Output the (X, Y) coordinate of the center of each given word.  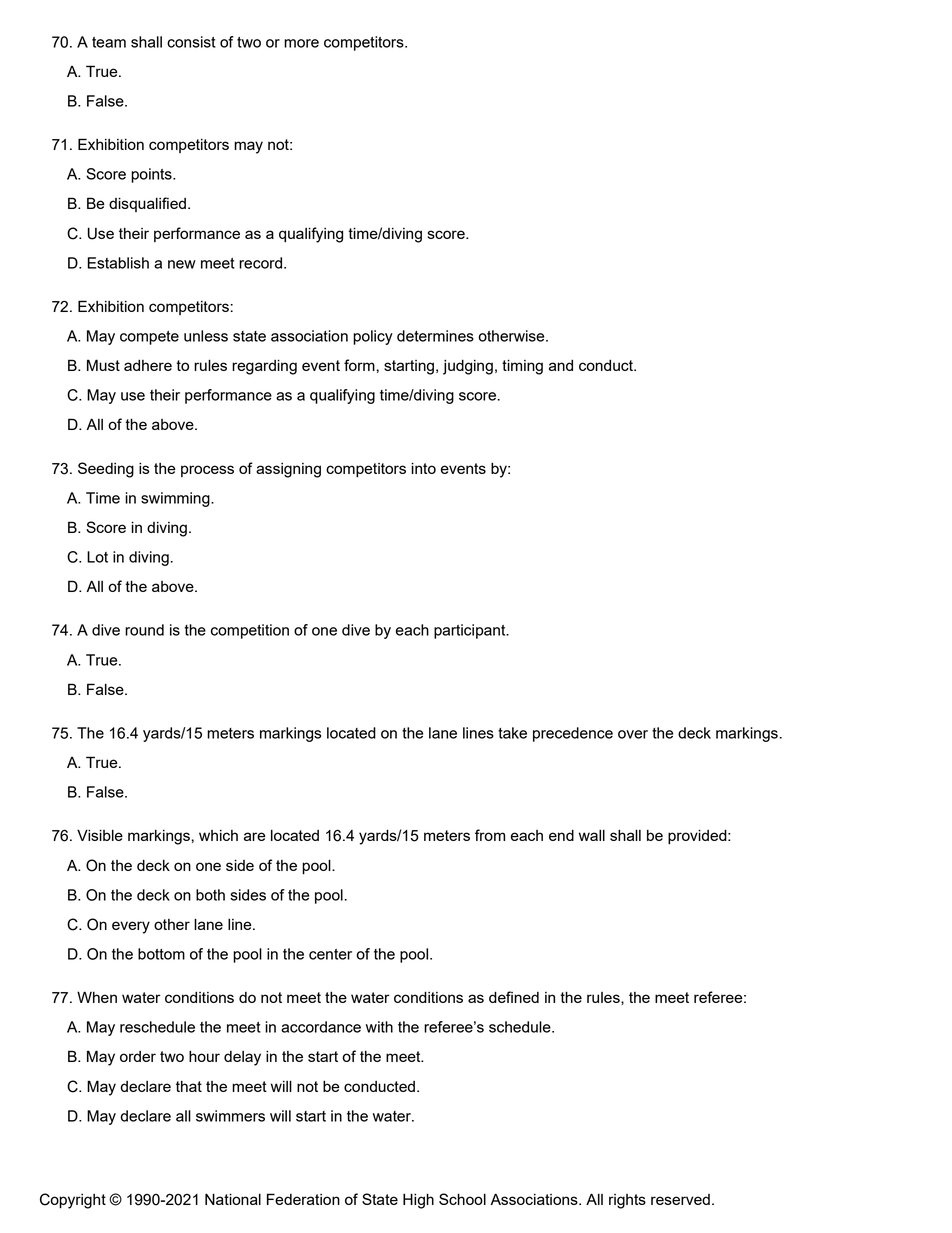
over (633, 734)
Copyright (73, 1201)
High (418, 1201)
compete (149, 338)
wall (592, 835)
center (330, 954)
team (109, 42)
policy (373, 337)
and (561, 365)
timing (522, 367)
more (301, 43)
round (144, 630)
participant (471, 631)
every (131, 927)
